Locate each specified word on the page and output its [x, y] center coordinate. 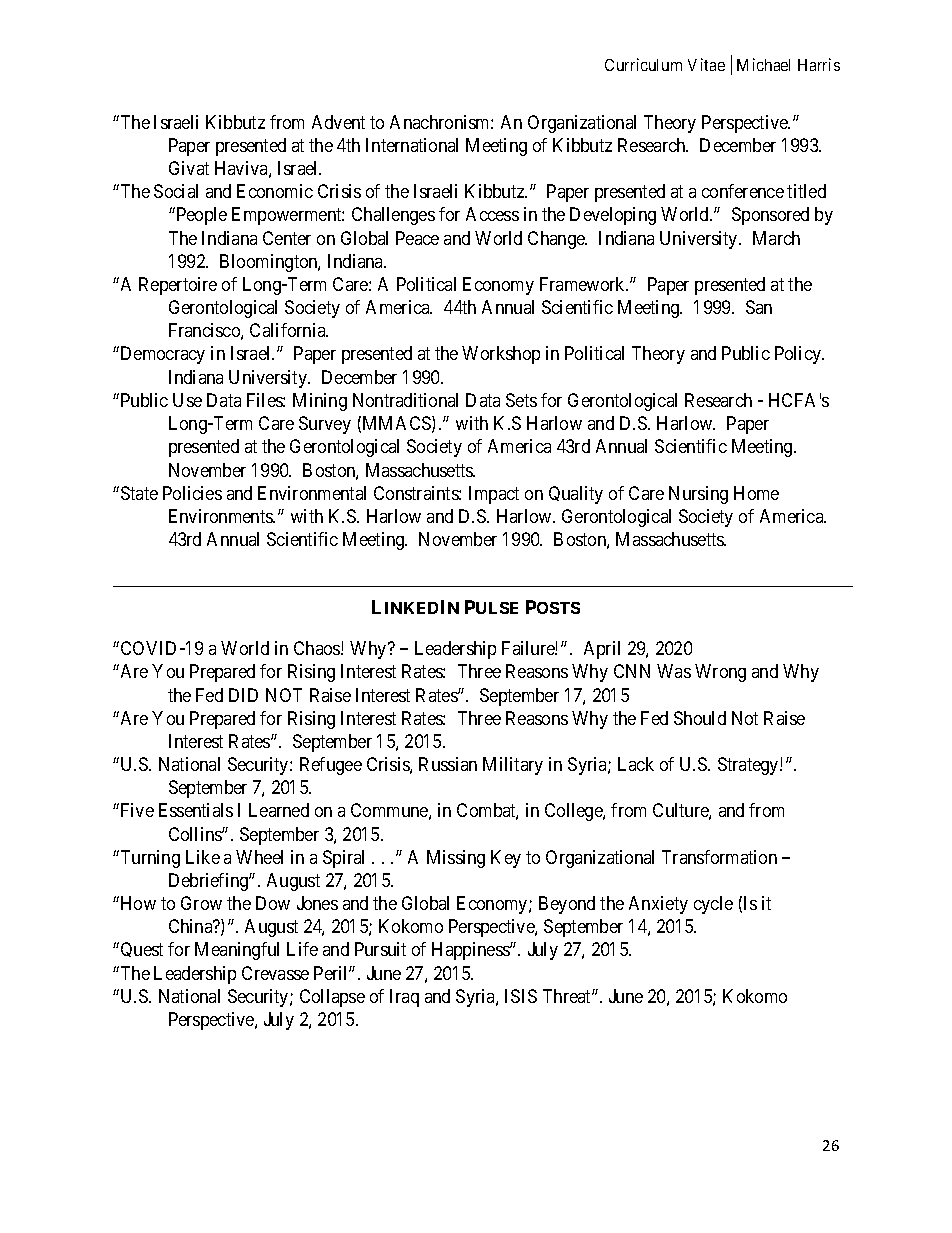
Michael [763, 64]
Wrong [720, 673]
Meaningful [237, 951]
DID [243, 695]
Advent [338, 122]
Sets [521, 400]
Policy [799, 355]
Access [492, 214]
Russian [448, 764]
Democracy [161, 355]
